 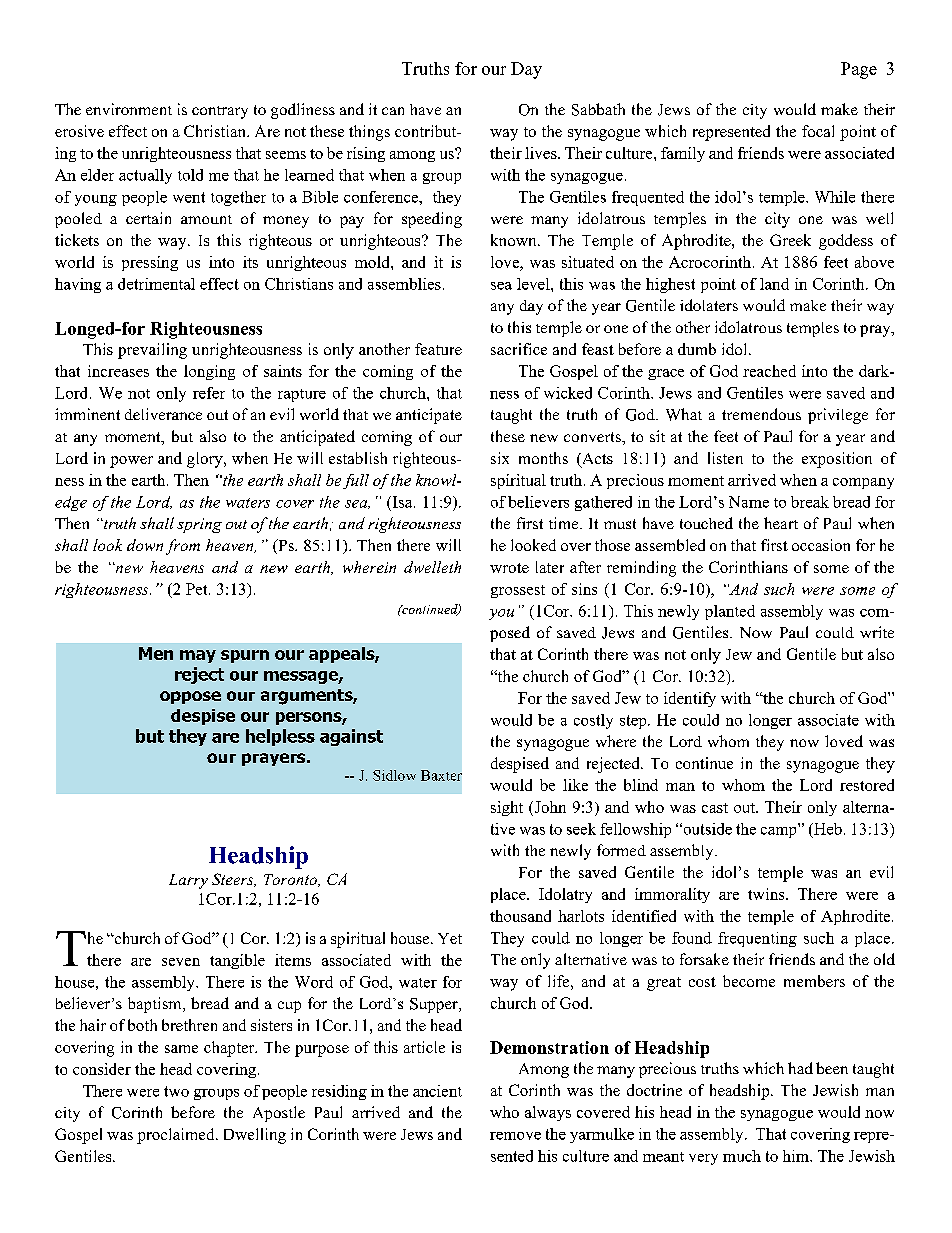 What do you see at coordinates (797, 1156) in the screenshot?
I see `him` at bounding box center [797, 1156].
